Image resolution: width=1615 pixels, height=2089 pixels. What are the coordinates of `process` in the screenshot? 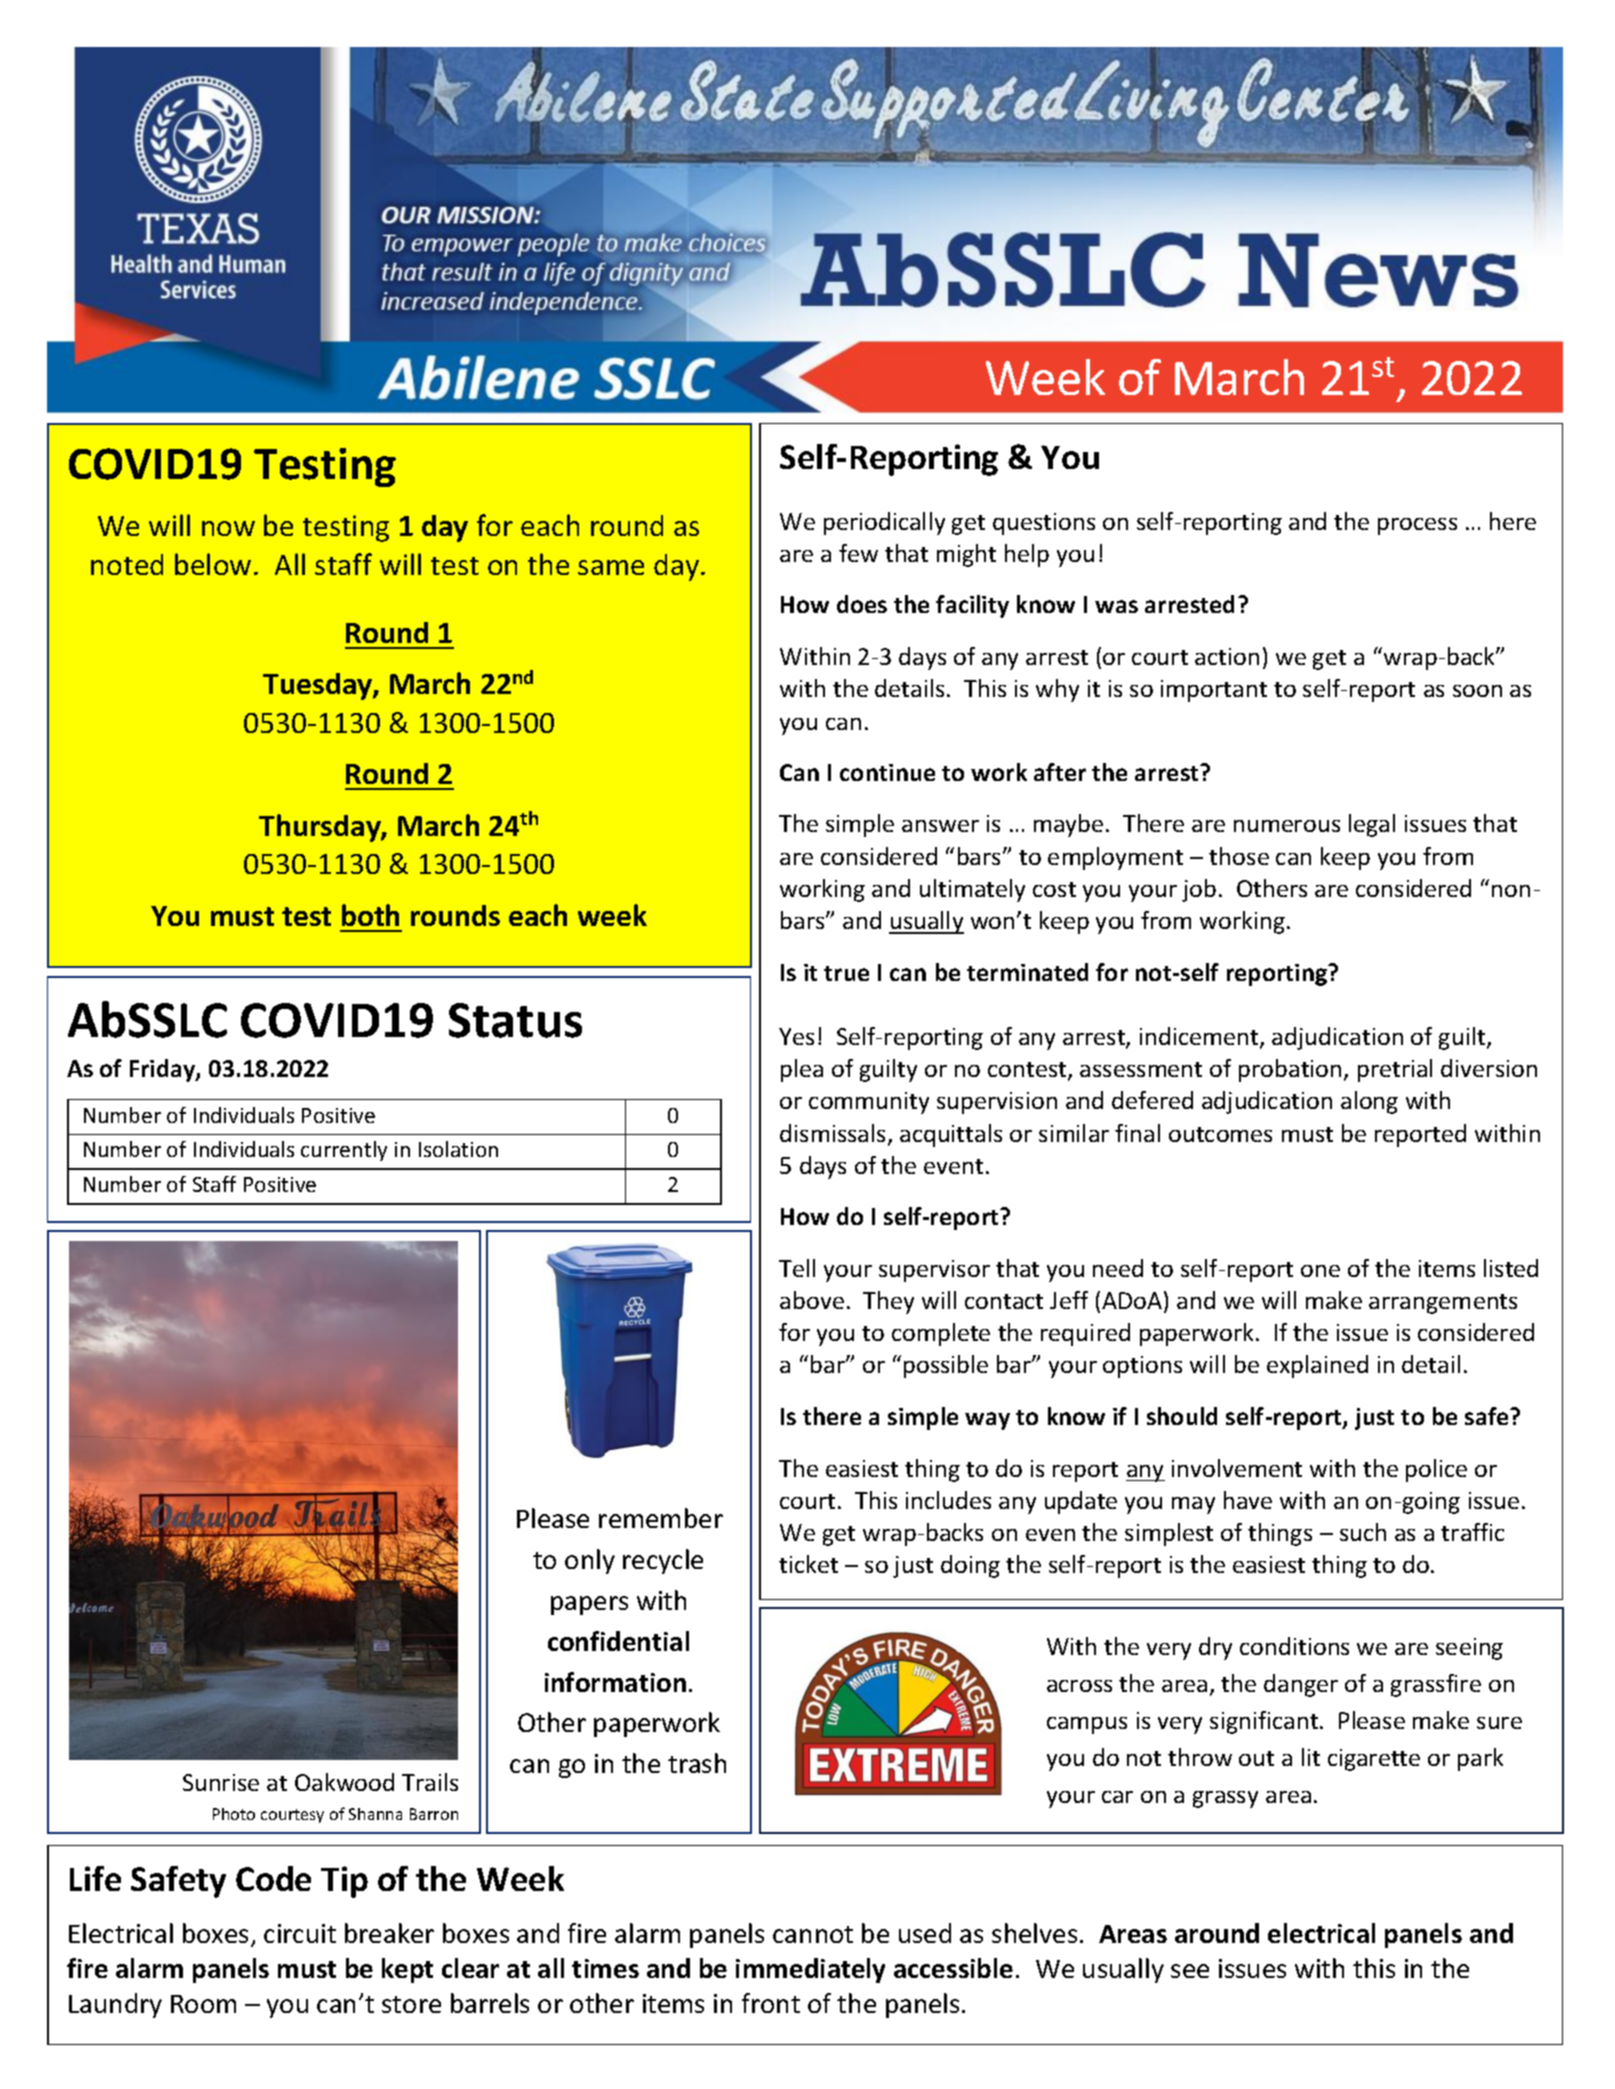 It's located at (1417, 526).
